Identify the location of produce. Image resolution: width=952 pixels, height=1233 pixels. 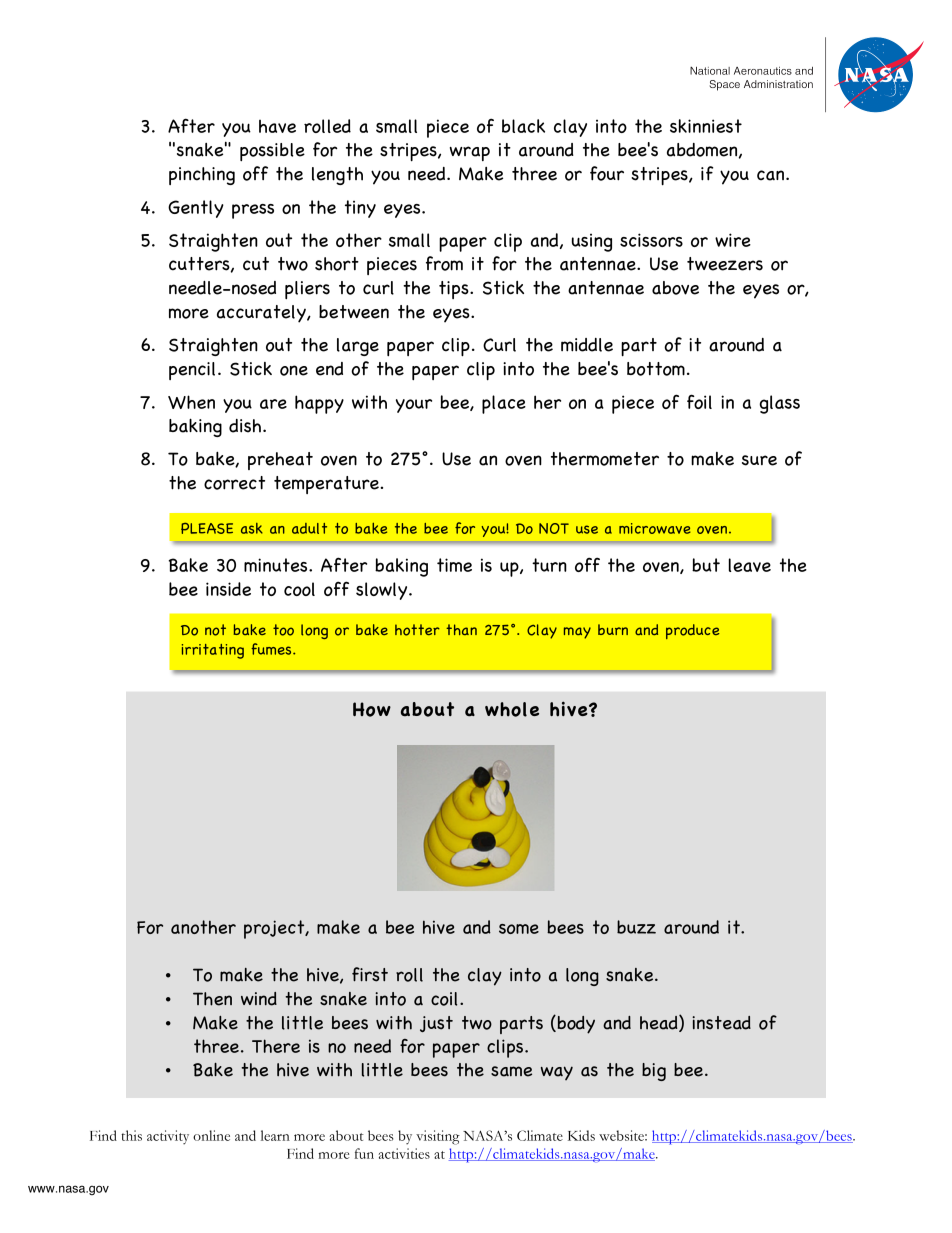
(692, 631).
